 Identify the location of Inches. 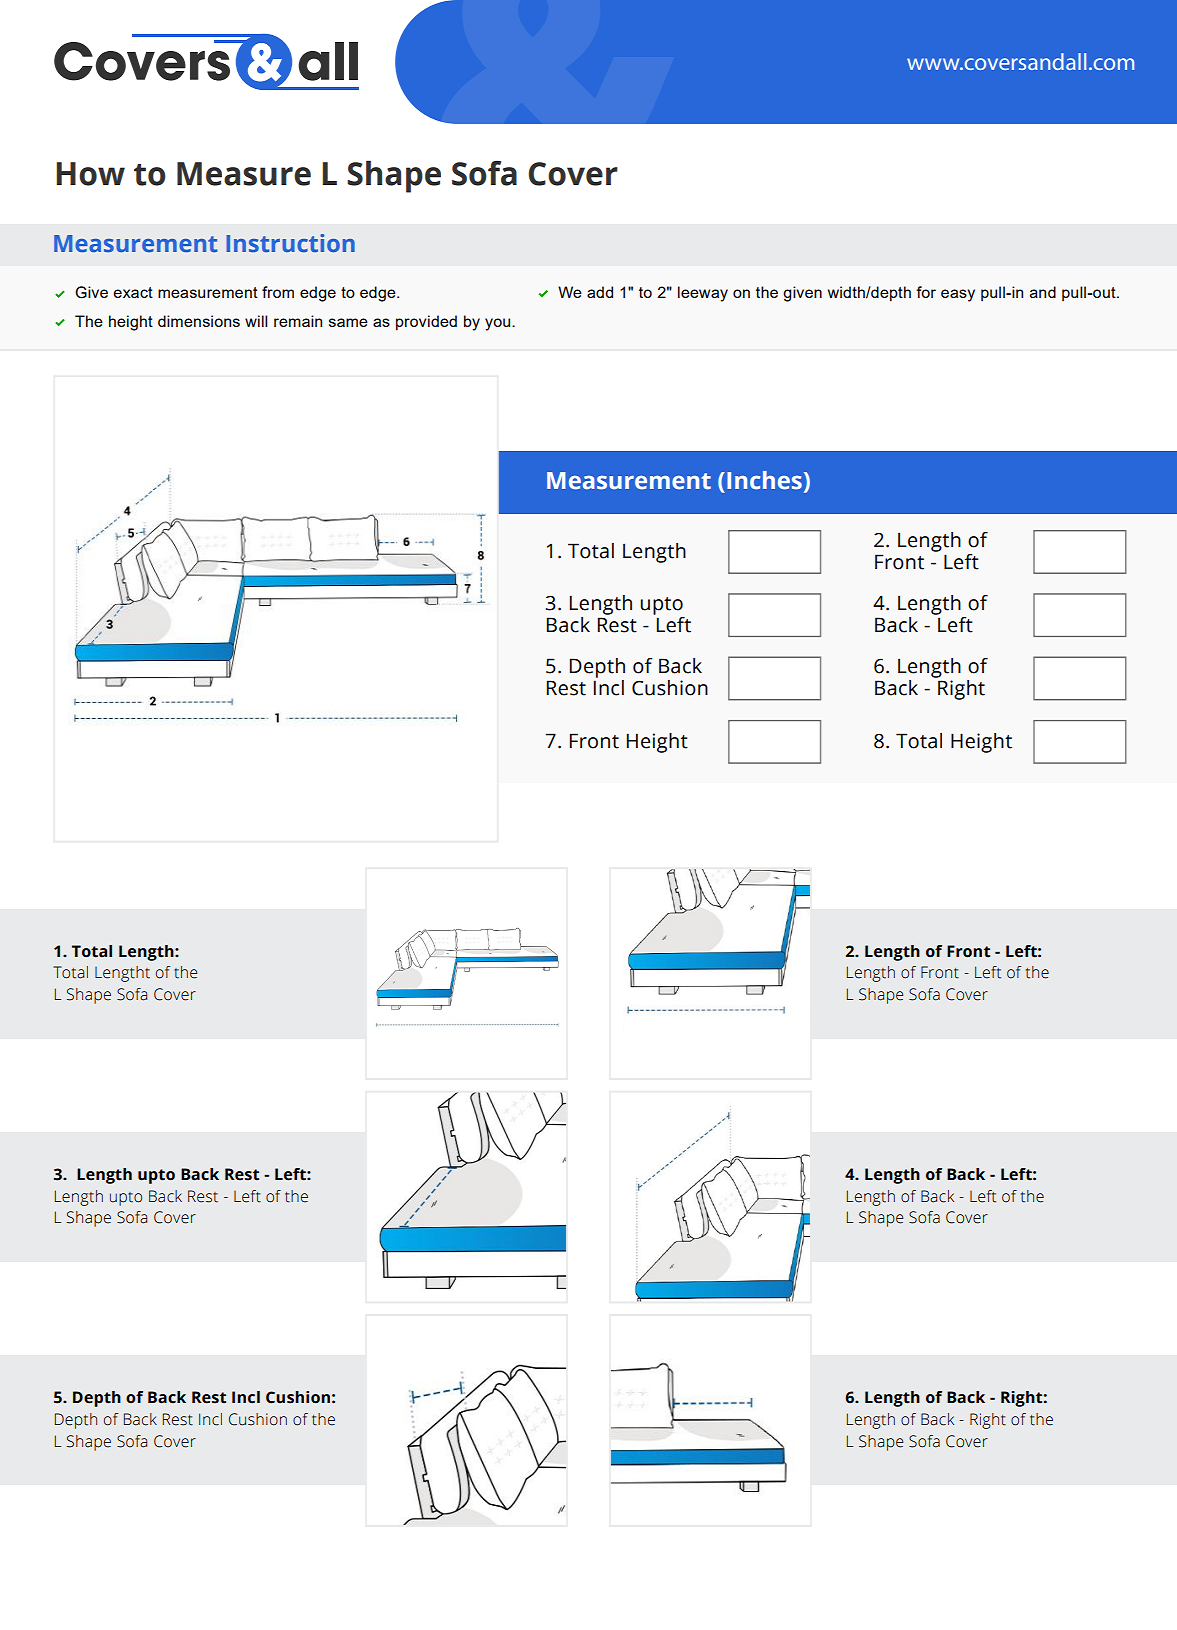
(764, 480).
